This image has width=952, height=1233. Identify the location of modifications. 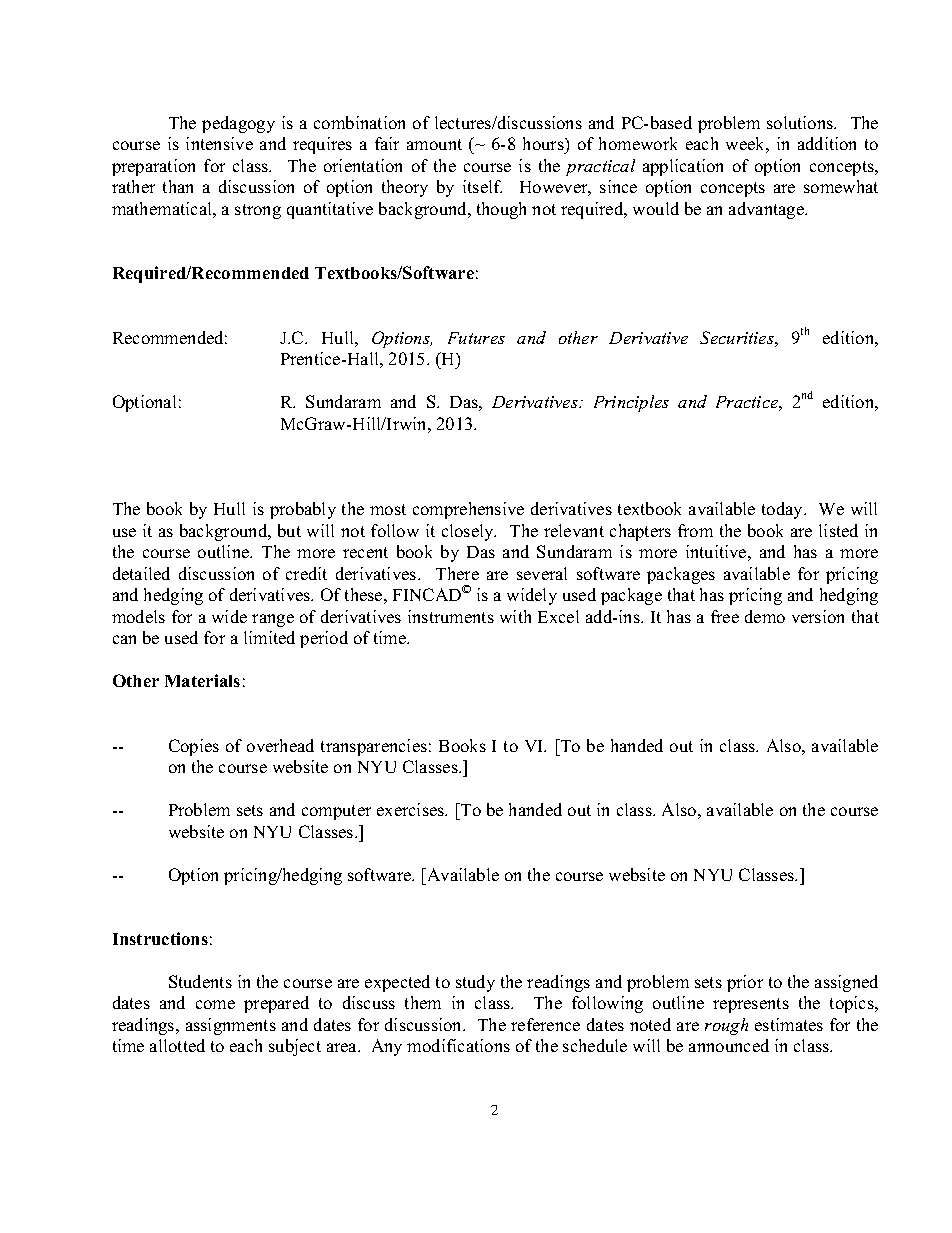
(458, 1045).
